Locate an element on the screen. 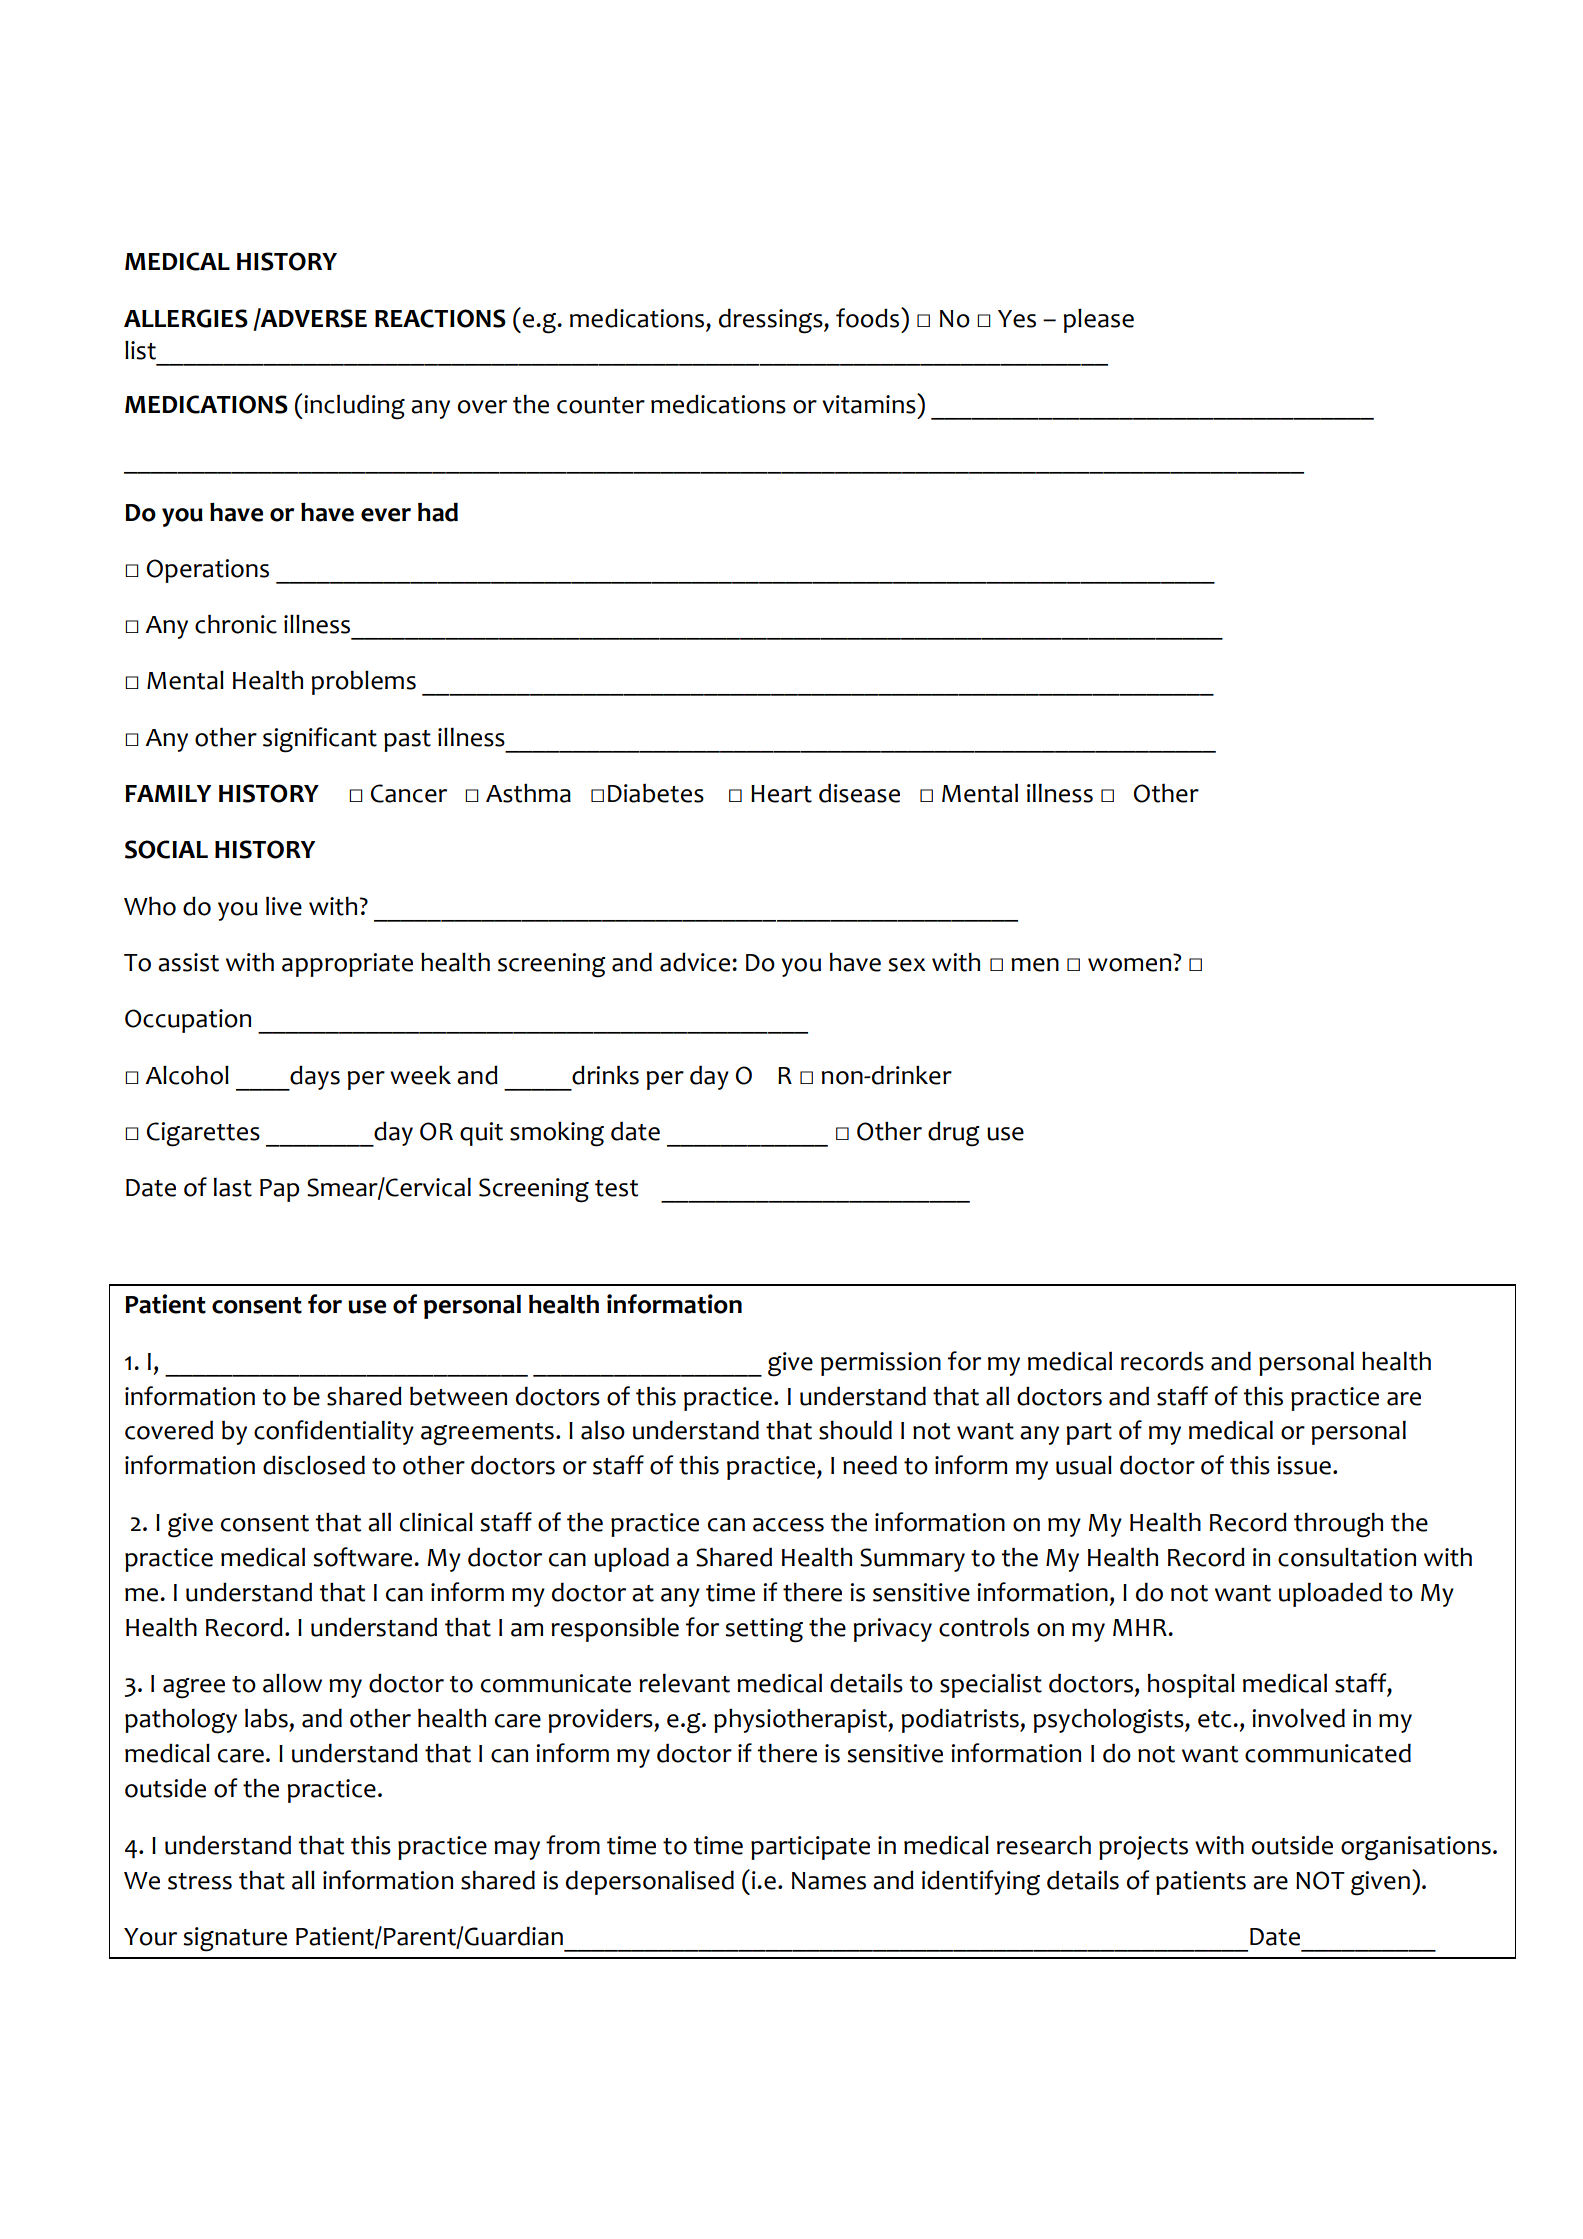 The width and height of the screenshot is (1583, 2239). women is located at coordinates (1129, 965).
